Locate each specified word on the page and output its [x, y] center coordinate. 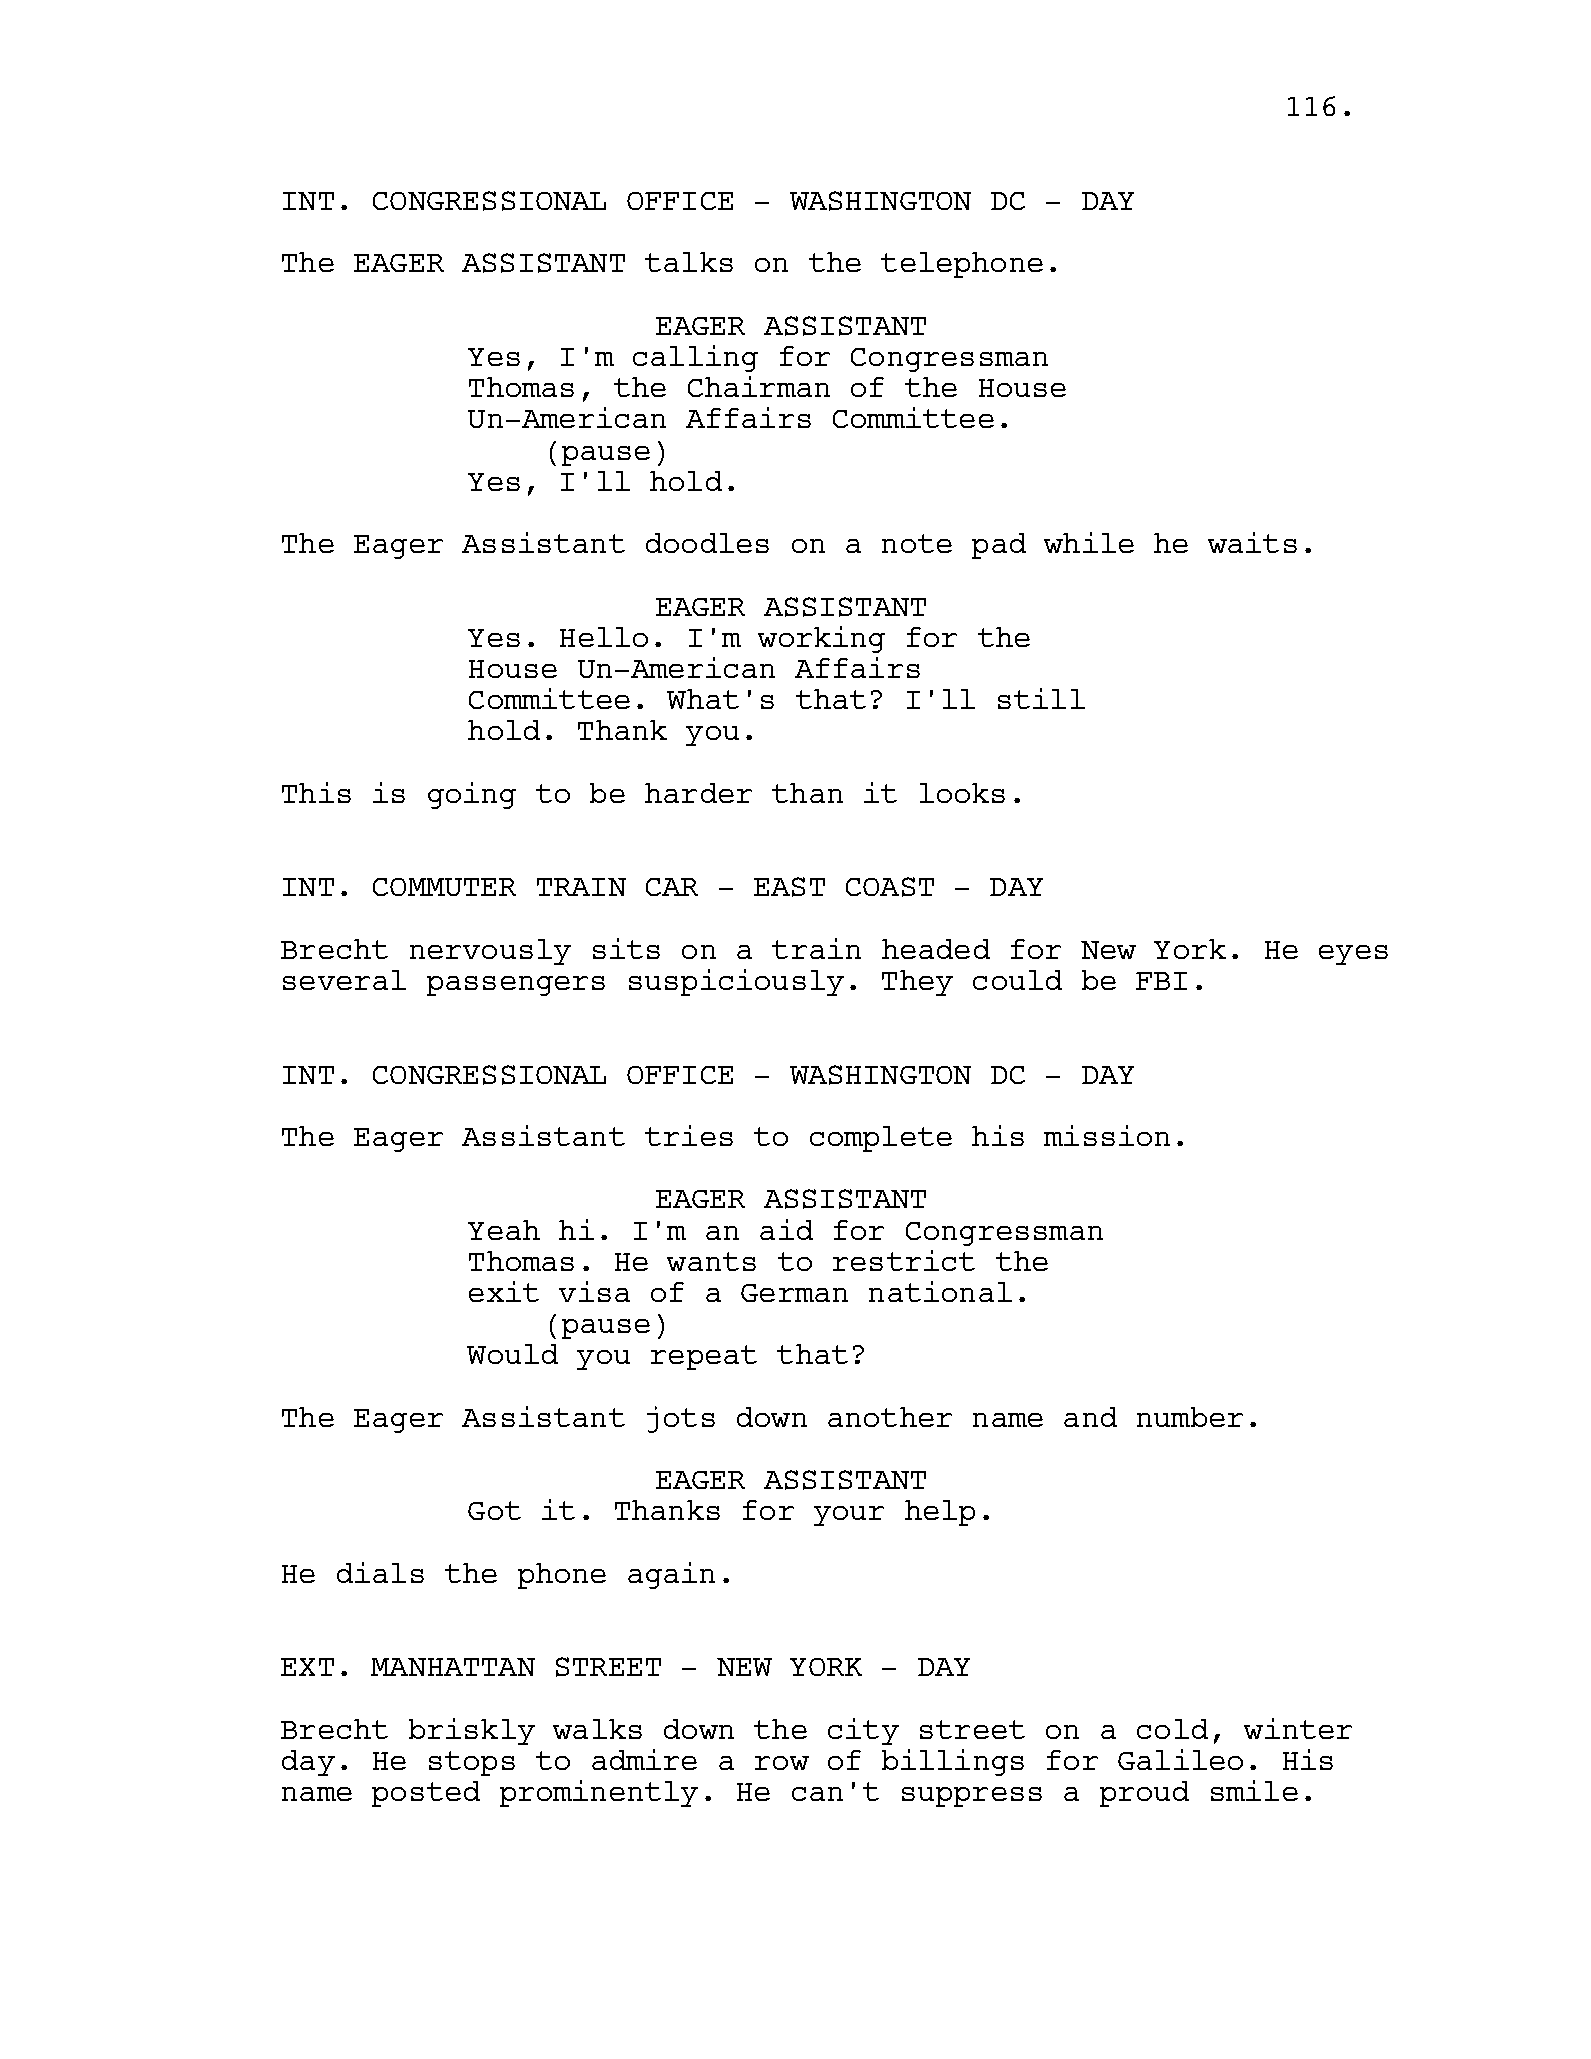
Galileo [1180, 1759]
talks [689, 262]
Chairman [759, 386]
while [1089, 542]
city [863, 1731]
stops [472, 1763]
